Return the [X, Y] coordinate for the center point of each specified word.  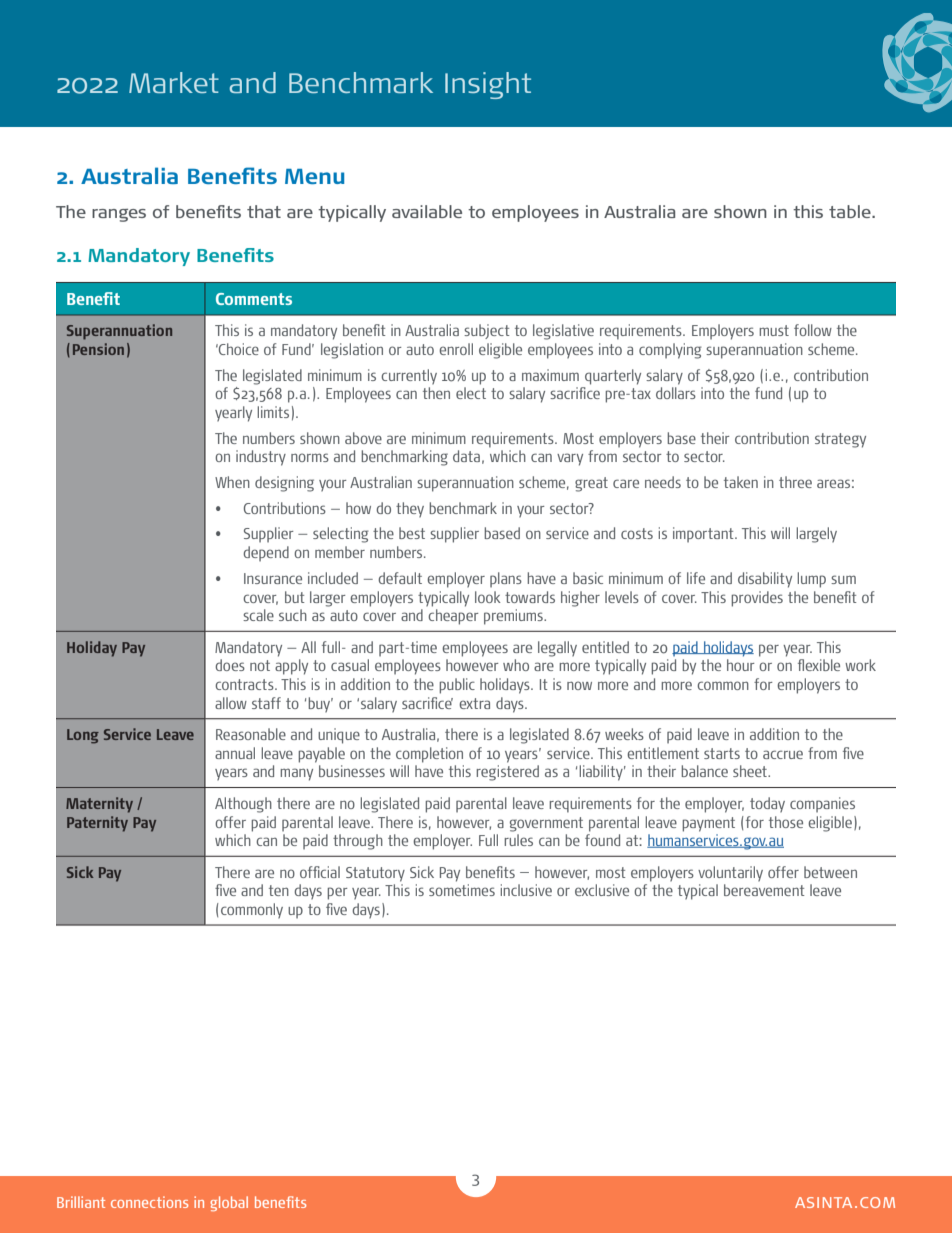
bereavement [764, 890]
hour [741, 665]
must [774, 330]
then [436, 393]
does [230, 665]
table [851, 211]
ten [279, 890]
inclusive [526, 890]
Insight [488, 85]
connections [149, 1202]
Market [174, 82]
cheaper [453, 617]
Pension [98, 349]
